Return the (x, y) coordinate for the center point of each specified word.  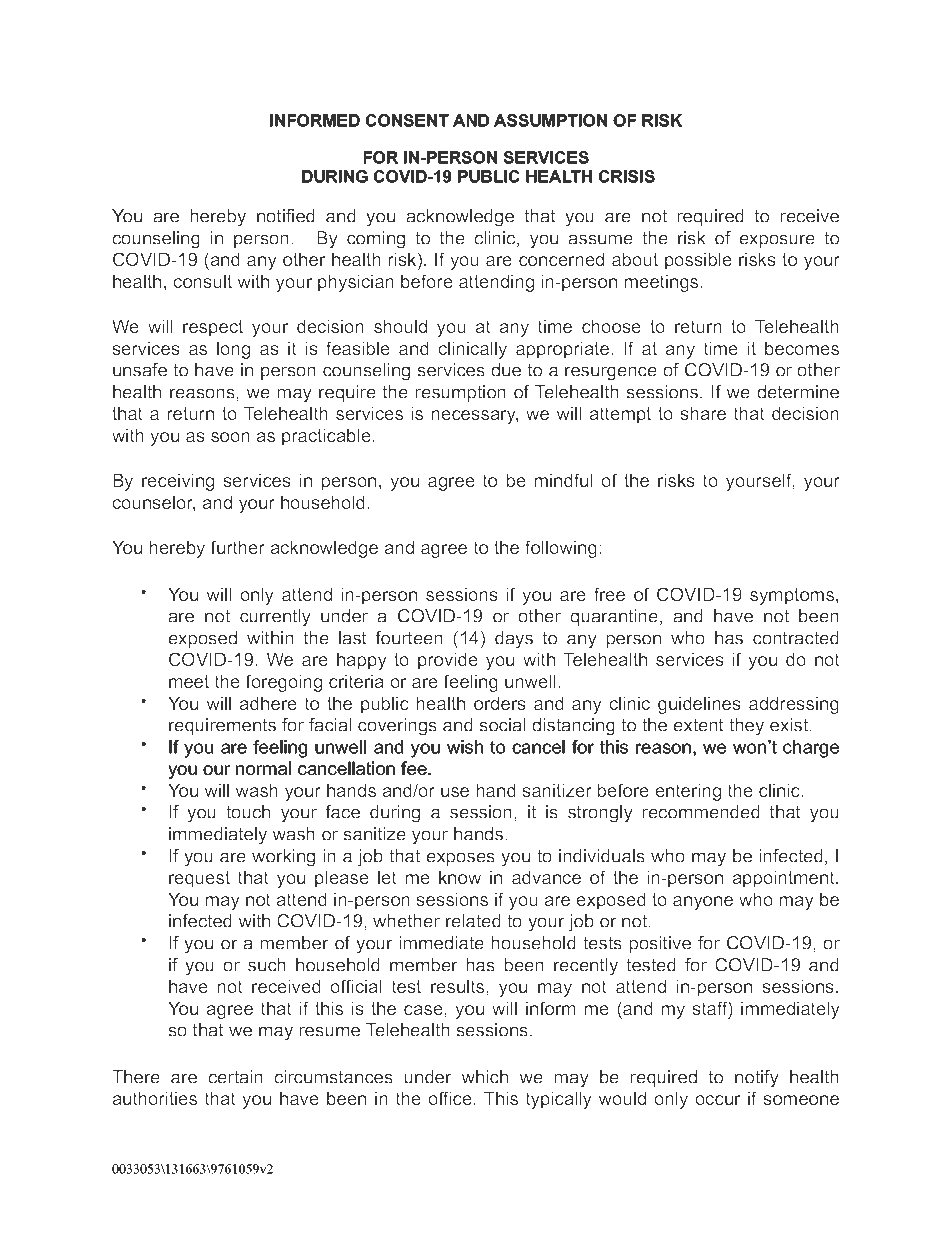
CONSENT (407, 120)
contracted (796, 638)
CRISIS (627, 176)
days (514, 640)
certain (235, 1077)
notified (286, 216)
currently (275, 618)
